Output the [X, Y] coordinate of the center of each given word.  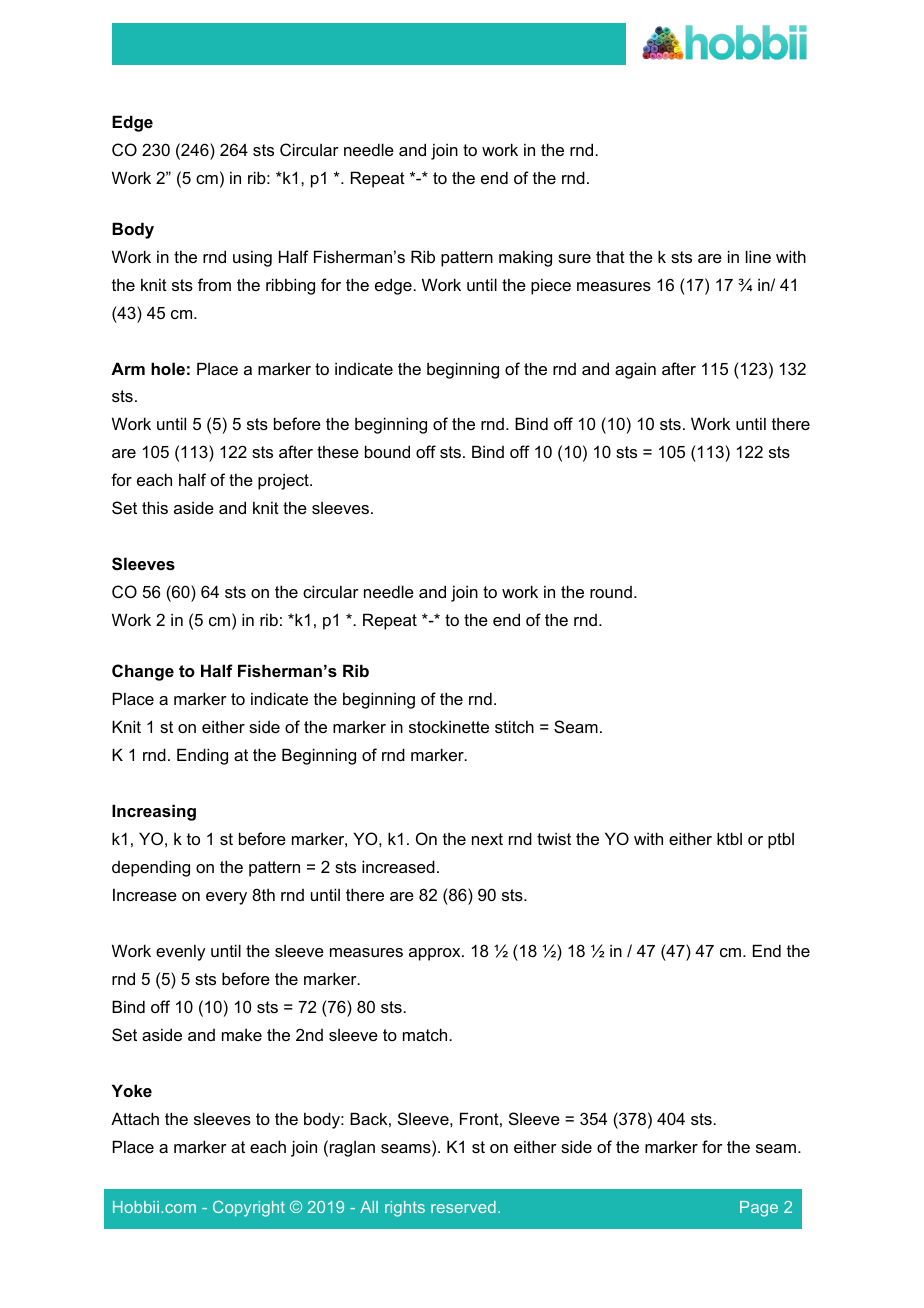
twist [554, 838]
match [426, 1034]
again [635, 370]
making [525, 258]
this [155, 507]
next [487, 839]
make [242, 1034]
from [214, 284]
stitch [514, 726]
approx [436, 954]
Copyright [249, 1209]
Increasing [154, 812]
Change [143, 672]
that [610, 256]
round [611, 592]
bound [387, 451]
